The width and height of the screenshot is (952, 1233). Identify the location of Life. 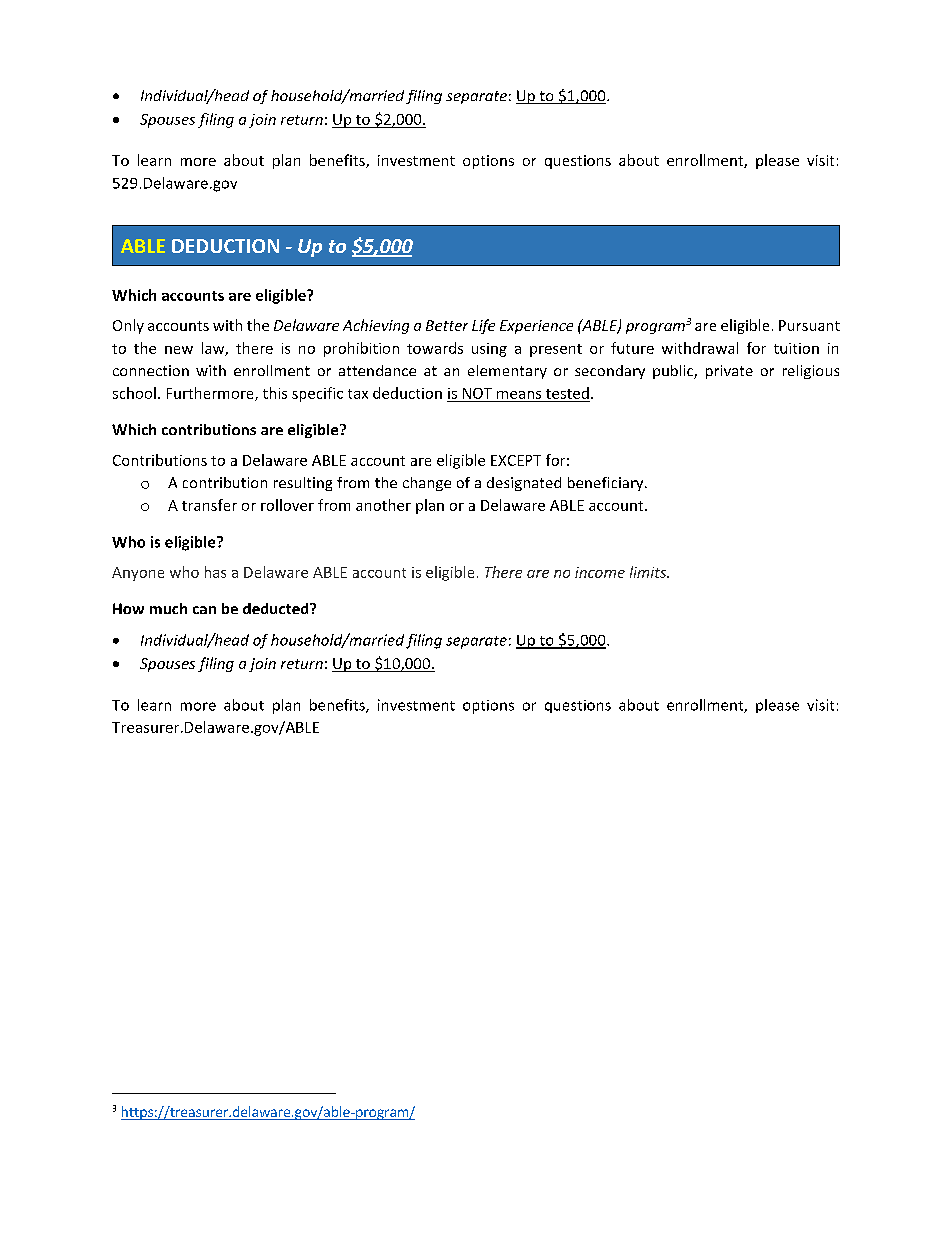
(483, 326).
